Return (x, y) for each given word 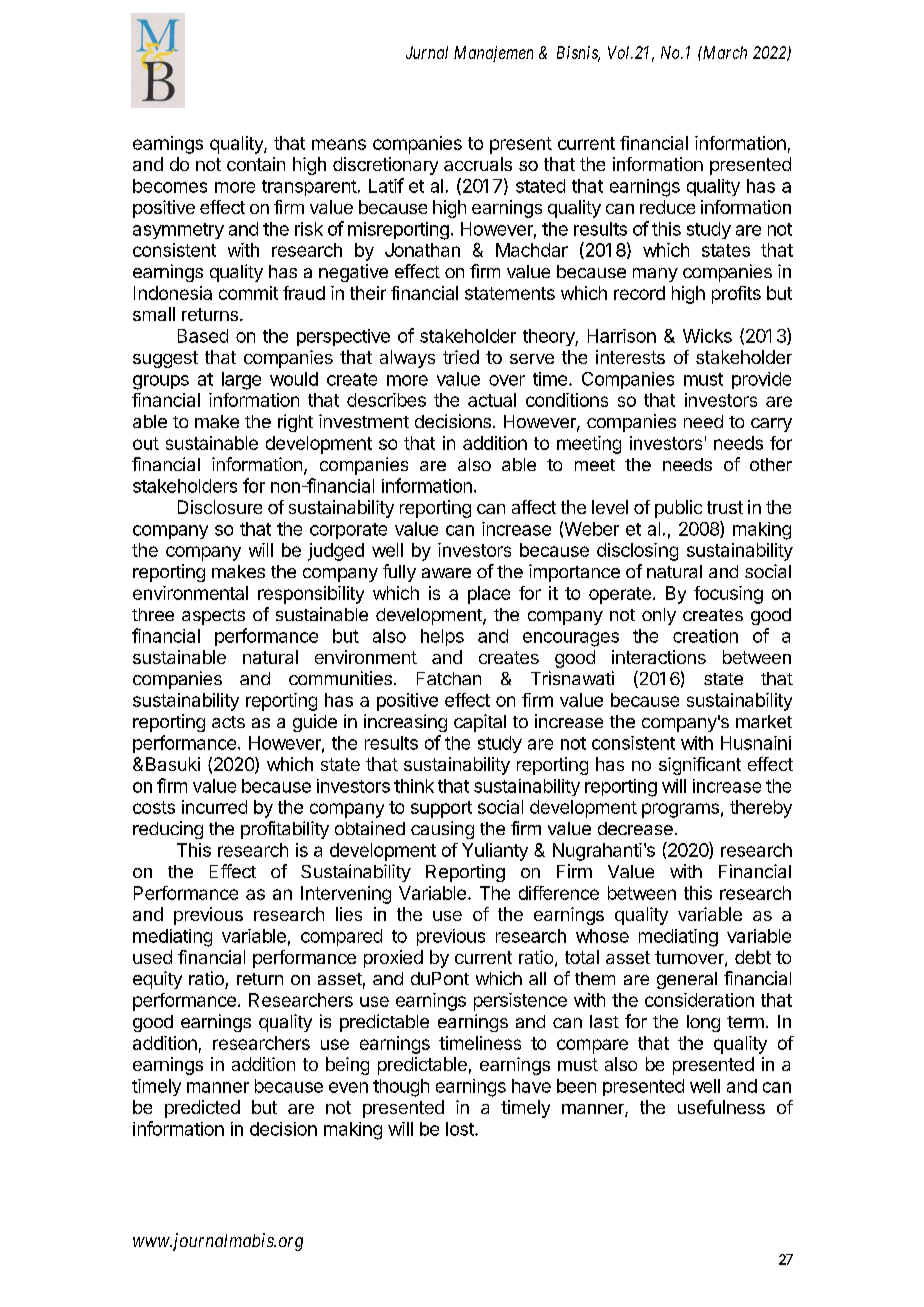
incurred (214, 807)
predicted (202, 1109)
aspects (213, 617)
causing (442, 830)
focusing (728, 595)
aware (446, 573)
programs (680, 810)
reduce (667, 207)
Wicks (707, 336)
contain (256, 164)
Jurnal (427, 52)
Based (203, 336)
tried (461, 357)
